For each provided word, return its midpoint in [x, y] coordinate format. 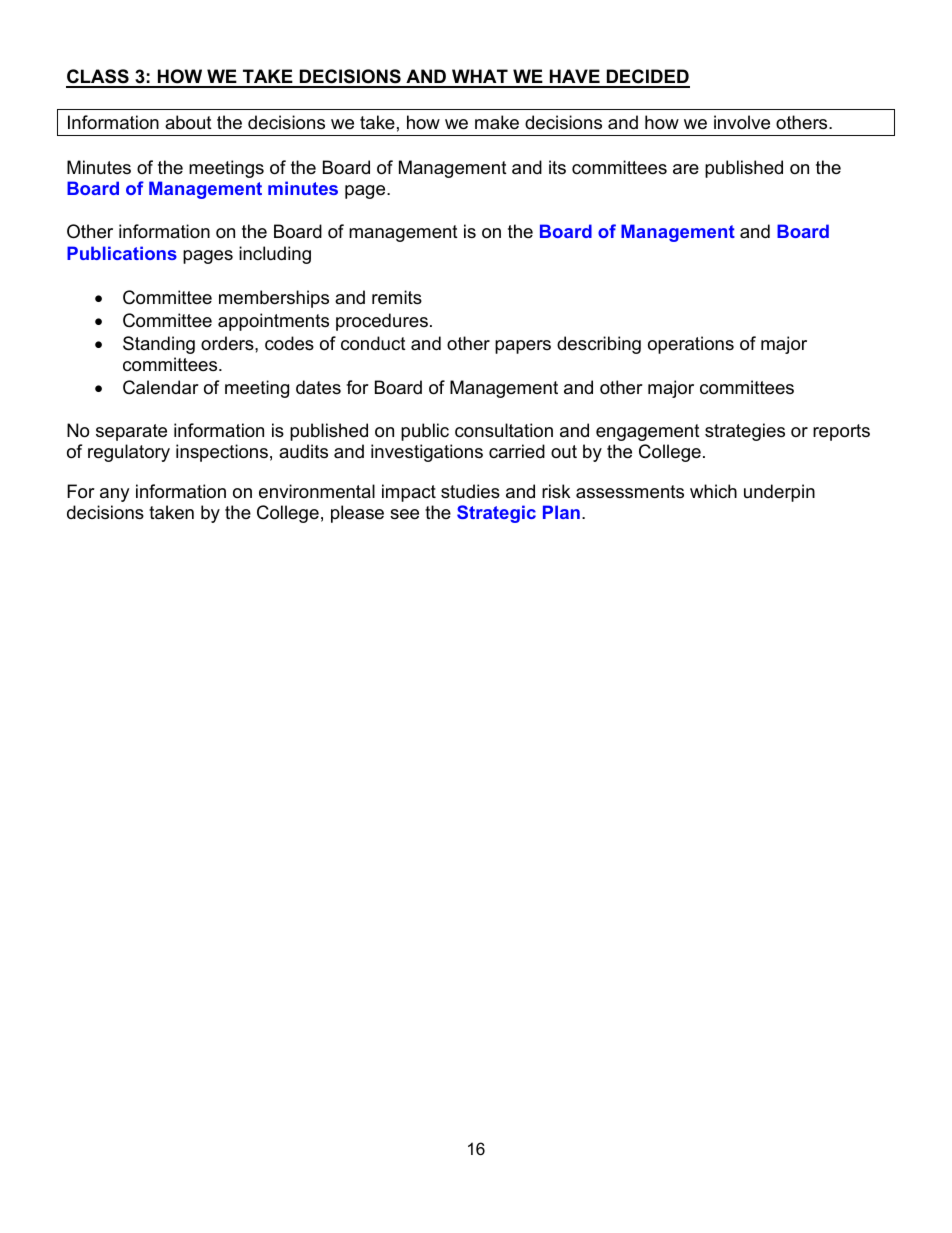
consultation [504, 430]
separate [131, 432]
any [115, 495]
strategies [745, 432]
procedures [382, 322]
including [275, 255]
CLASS [98, 78]
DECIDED [647, 78]
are [686, 169]
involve [742, 122]
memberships [274, 299]
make [497, 122]
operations [691, 345]
